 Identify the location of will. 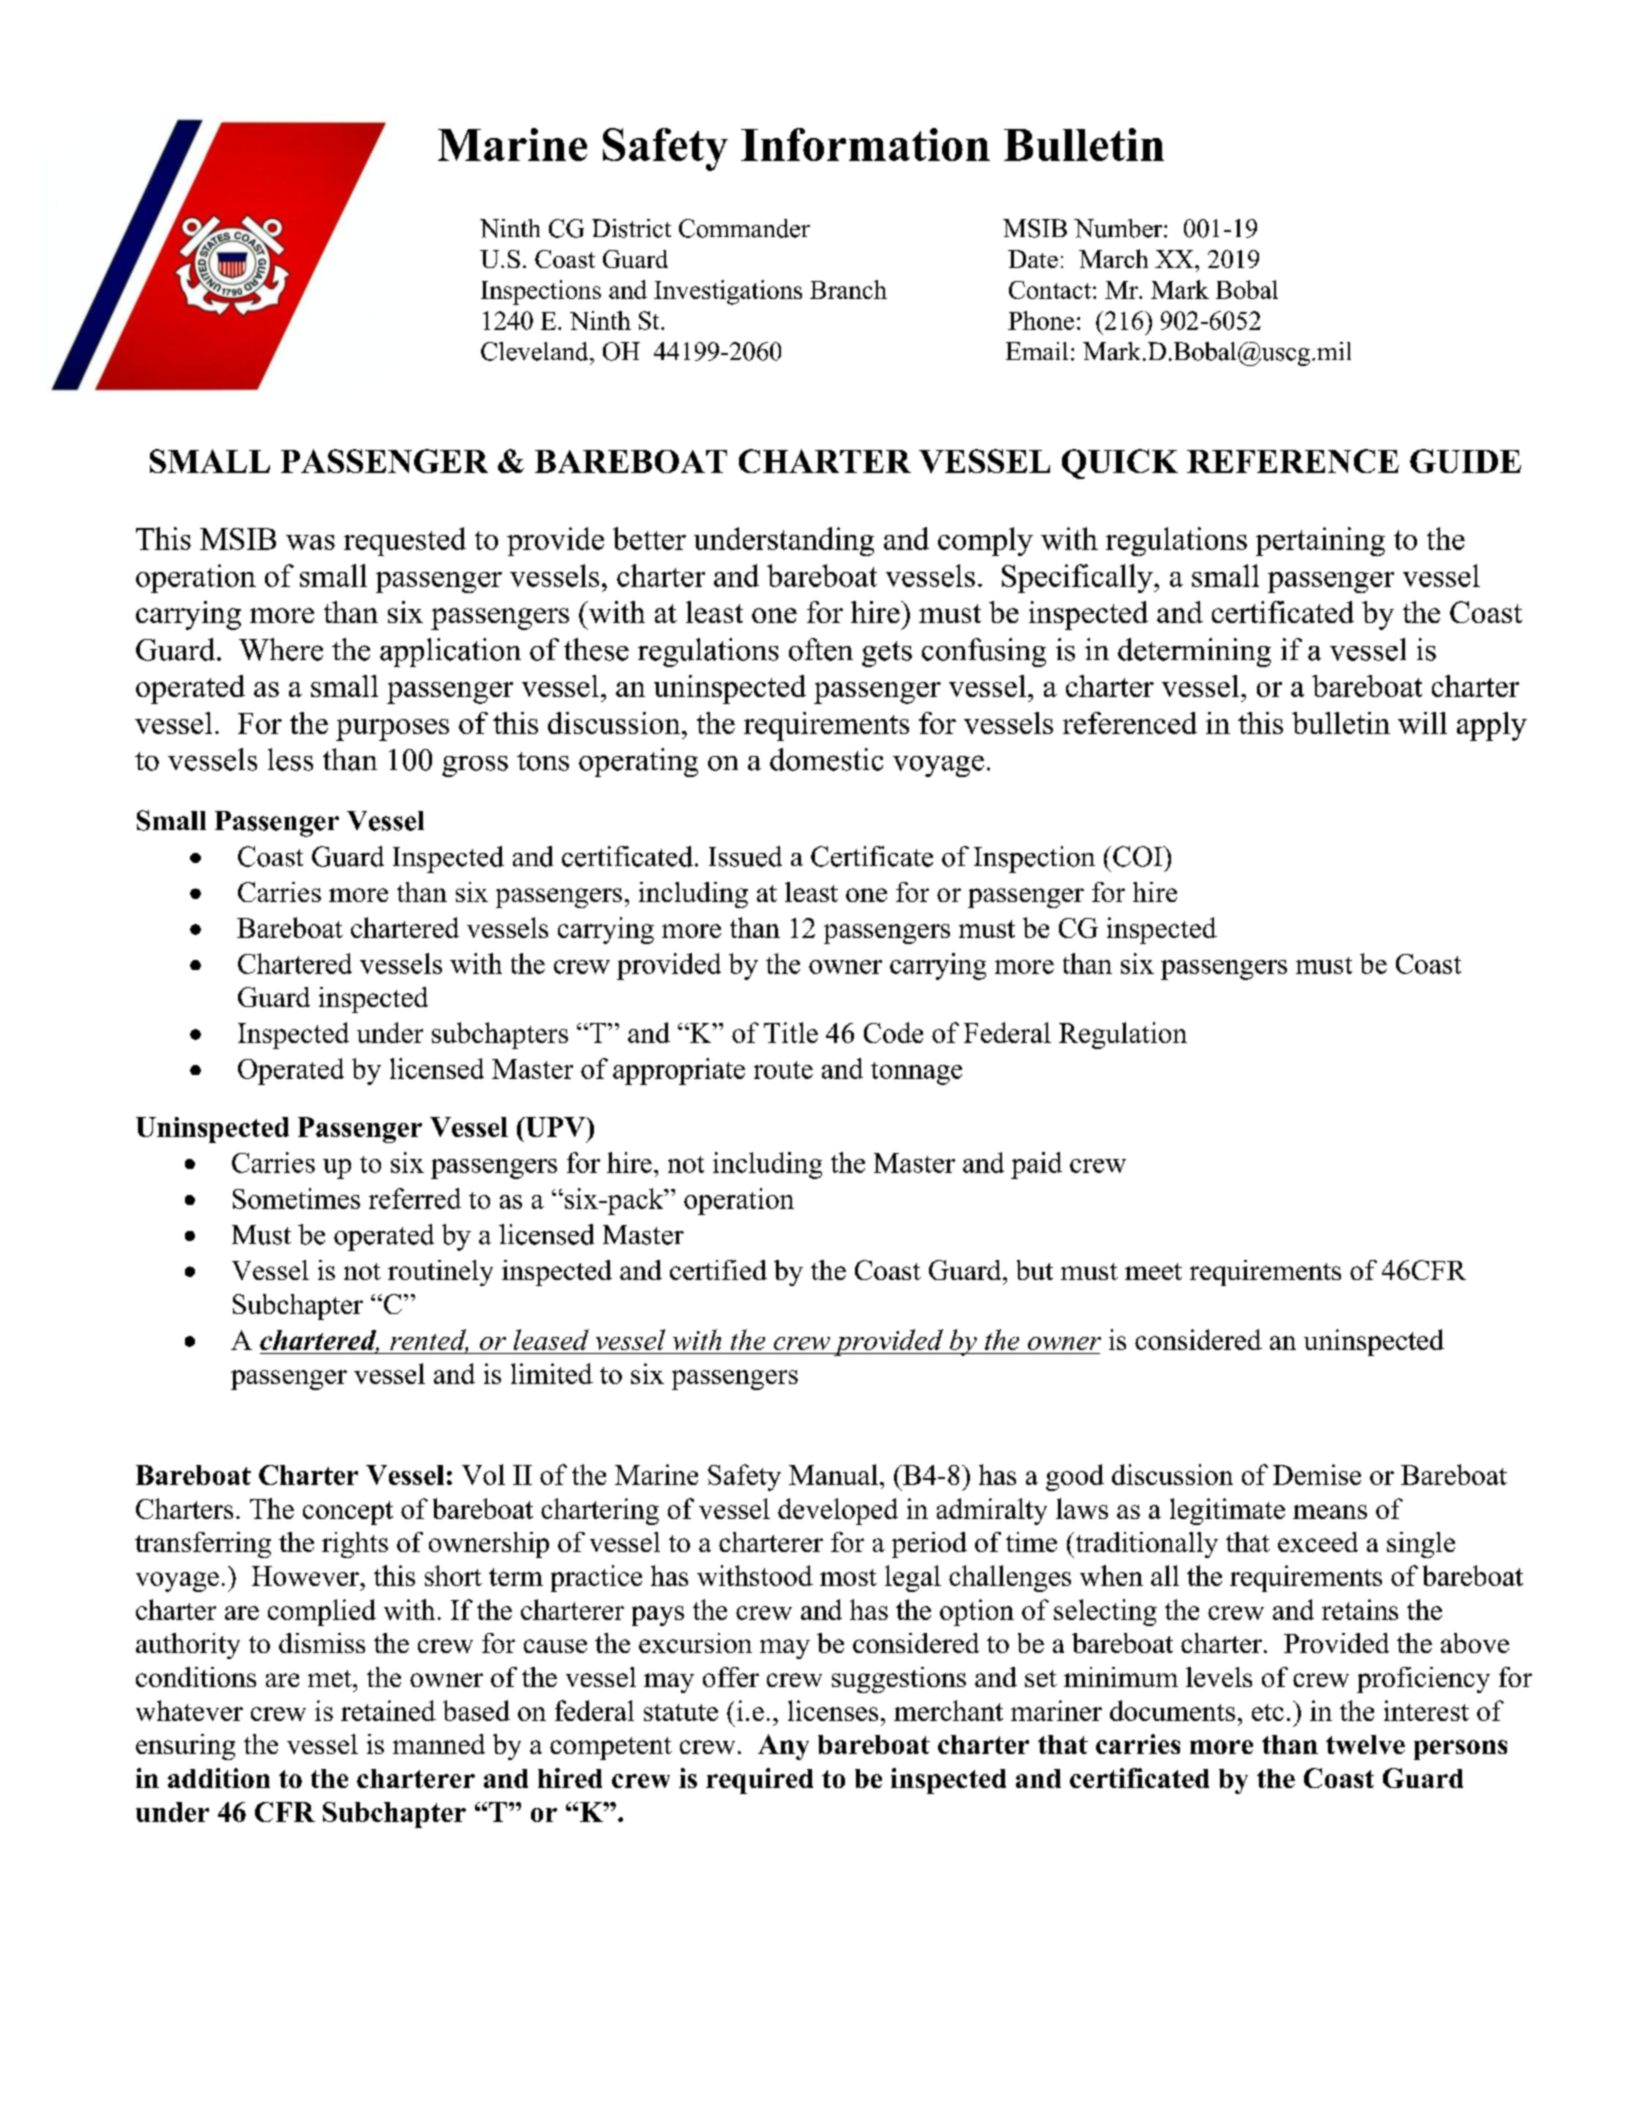
(1422, 723).
